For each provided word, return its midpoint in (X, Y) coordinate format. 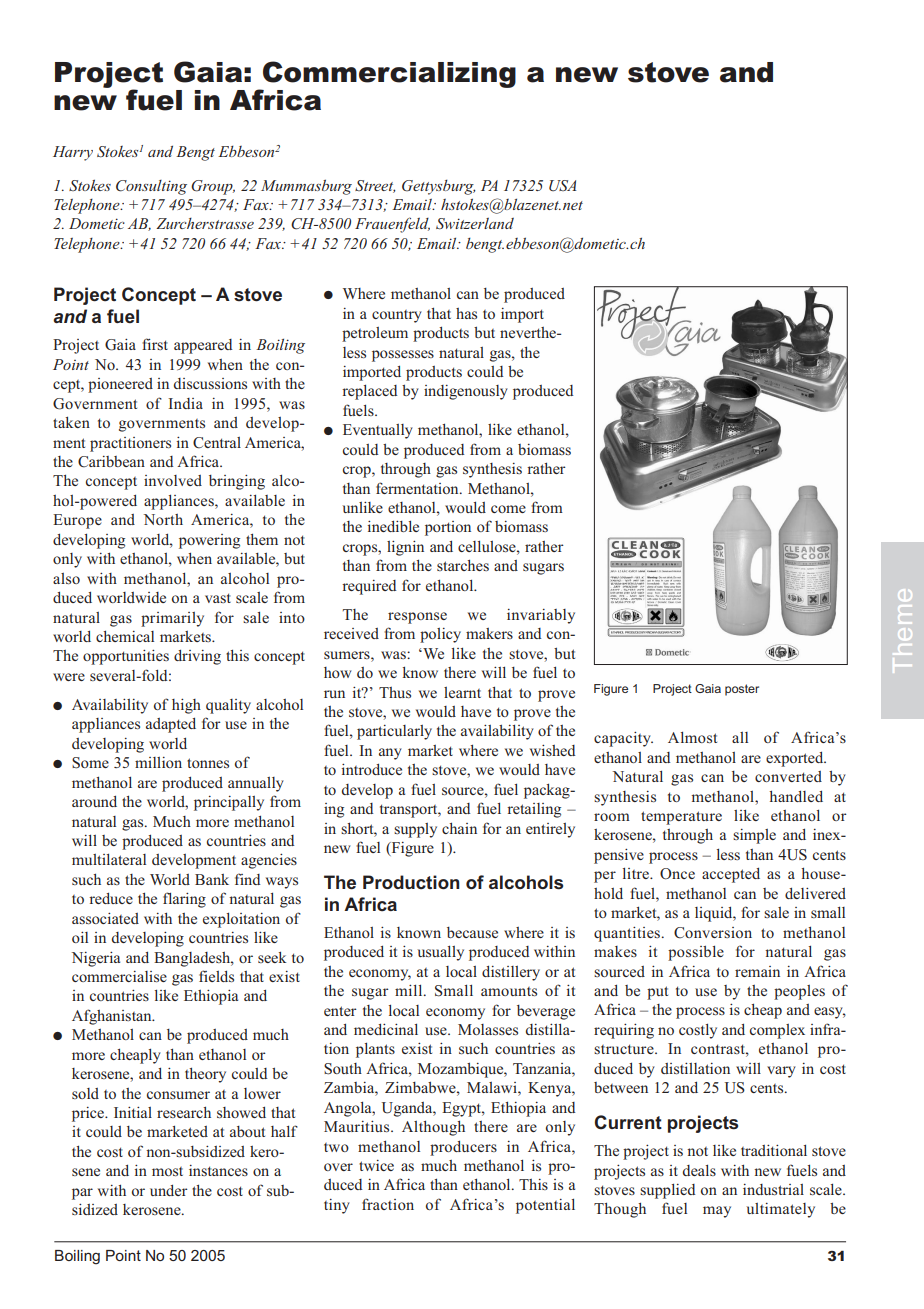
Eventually (378, 431)
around (94, 801)
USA (562, 185)
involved (173, 480)
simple (754, 836)
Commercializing (388, 75)
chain (459, 828)
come (508, 509)
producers (463, 1148)
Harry (73, 153)
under (169, 1190)
